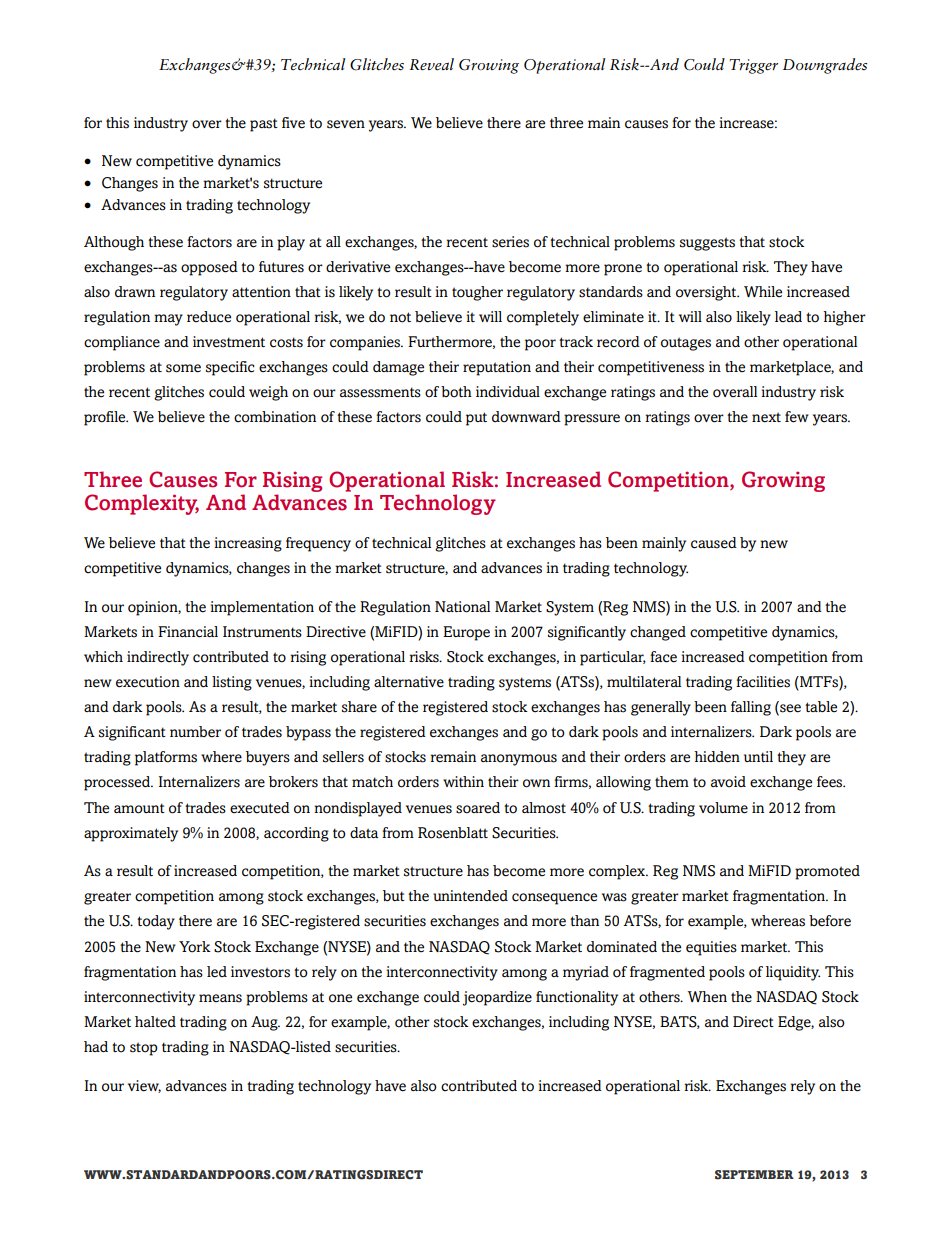 The width and height of the screenshot is (952, 1233). What do you see at coordinates (264, 125) in the screenshot?
I see `past` at bounding box center [264, 125].
